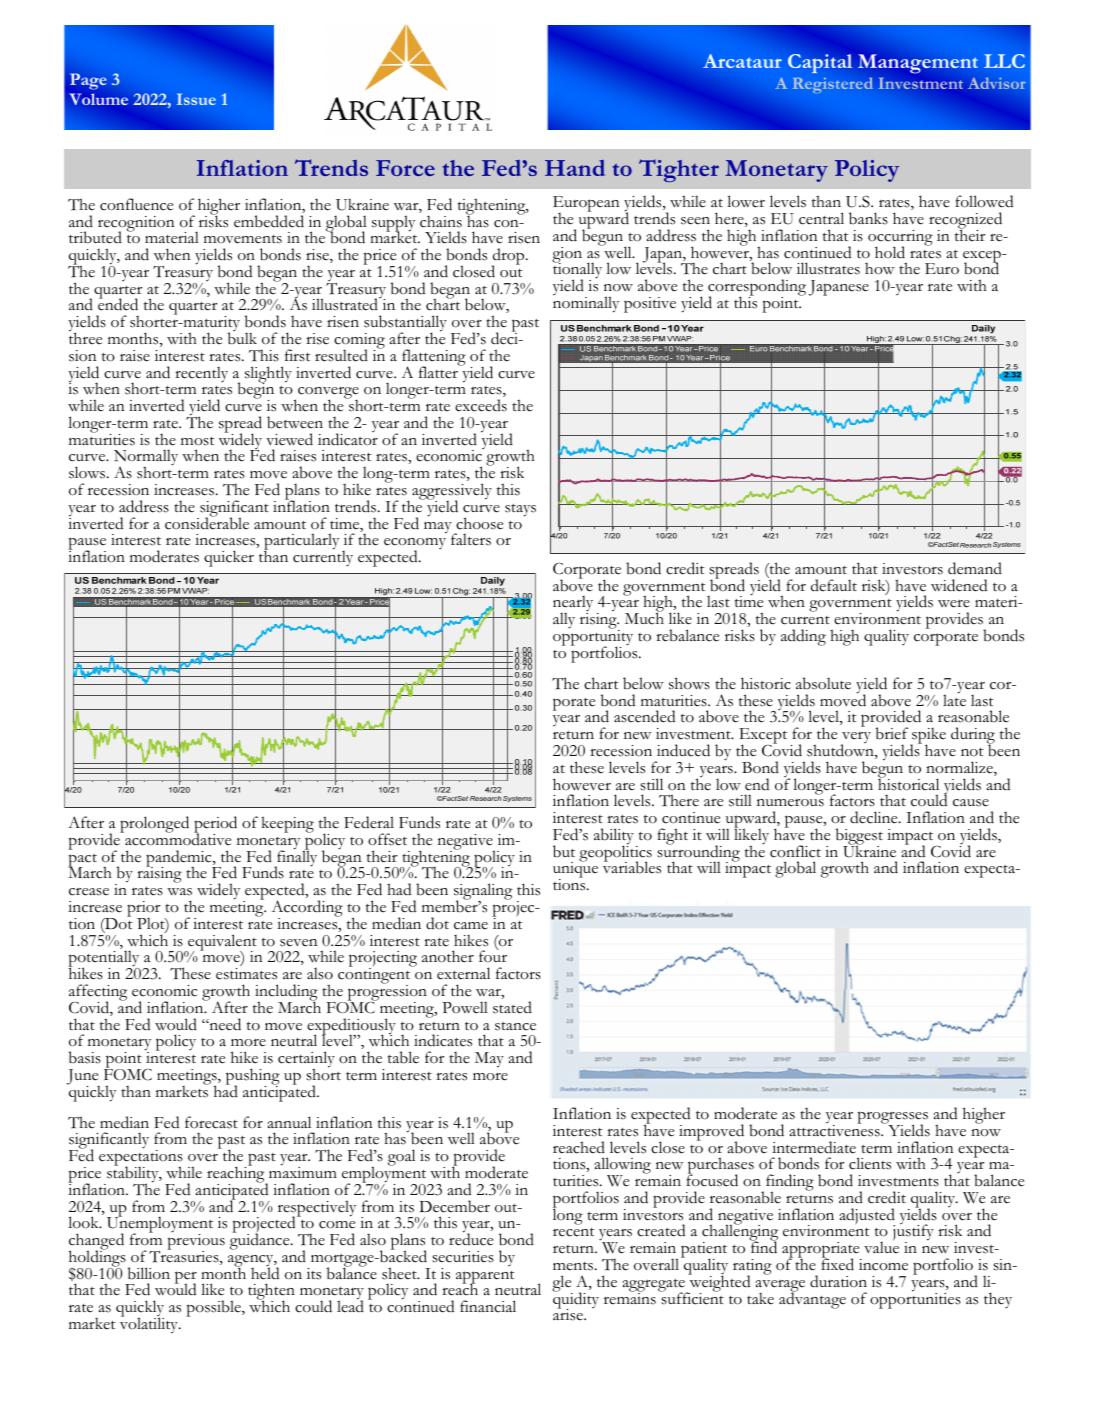 The height and width of the page is (1418, 1095). I want to click on opportunity, so click(593, 638).
